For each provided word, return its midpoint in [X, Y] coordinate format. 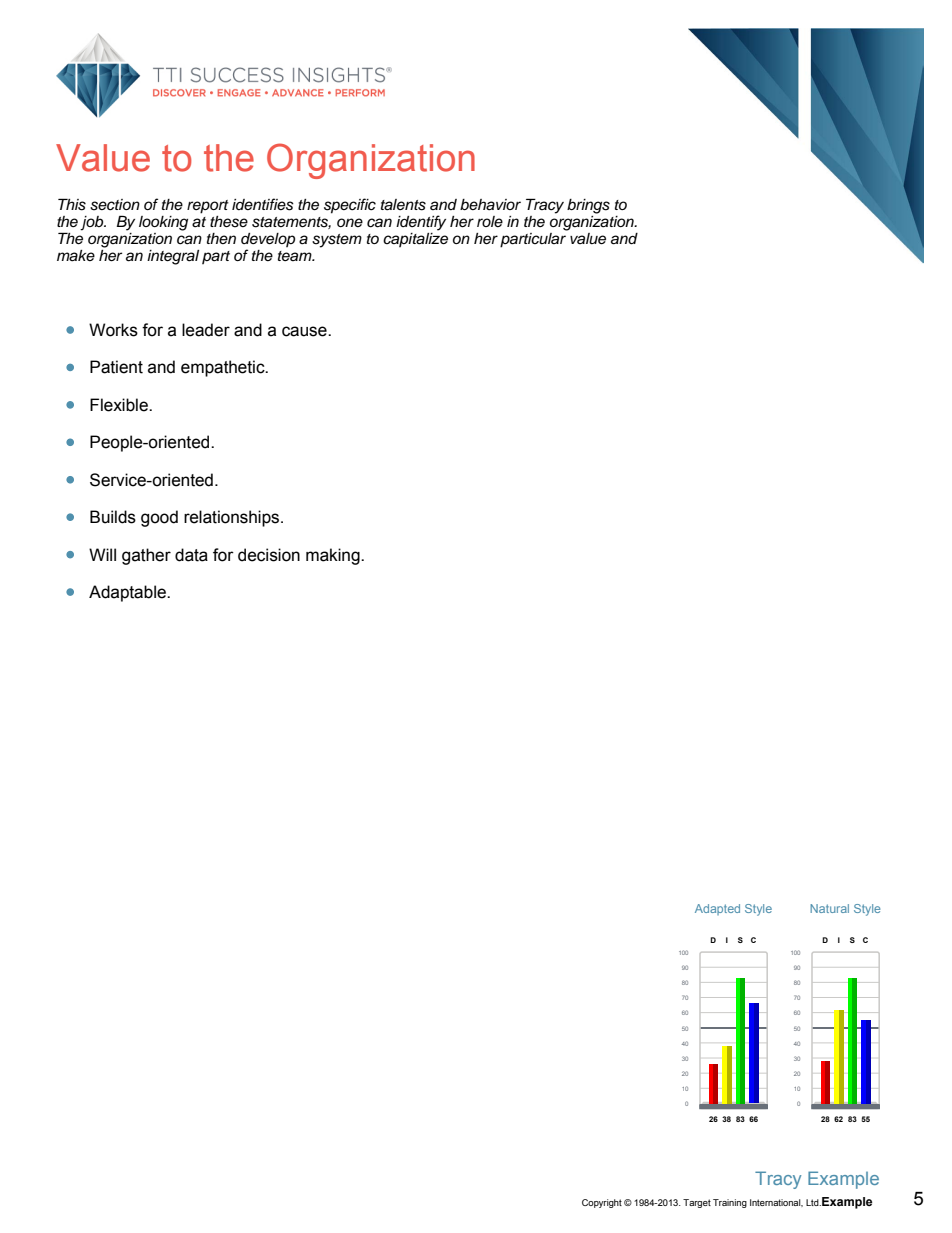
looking [163, 223]
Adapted [717, 909]
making [334, 556]
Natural [829, 908]
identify [421, 223]
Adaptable [128, 593]
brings [588, 206]
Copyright [602, 1203]
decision [269, 555]
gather [146, 556]
